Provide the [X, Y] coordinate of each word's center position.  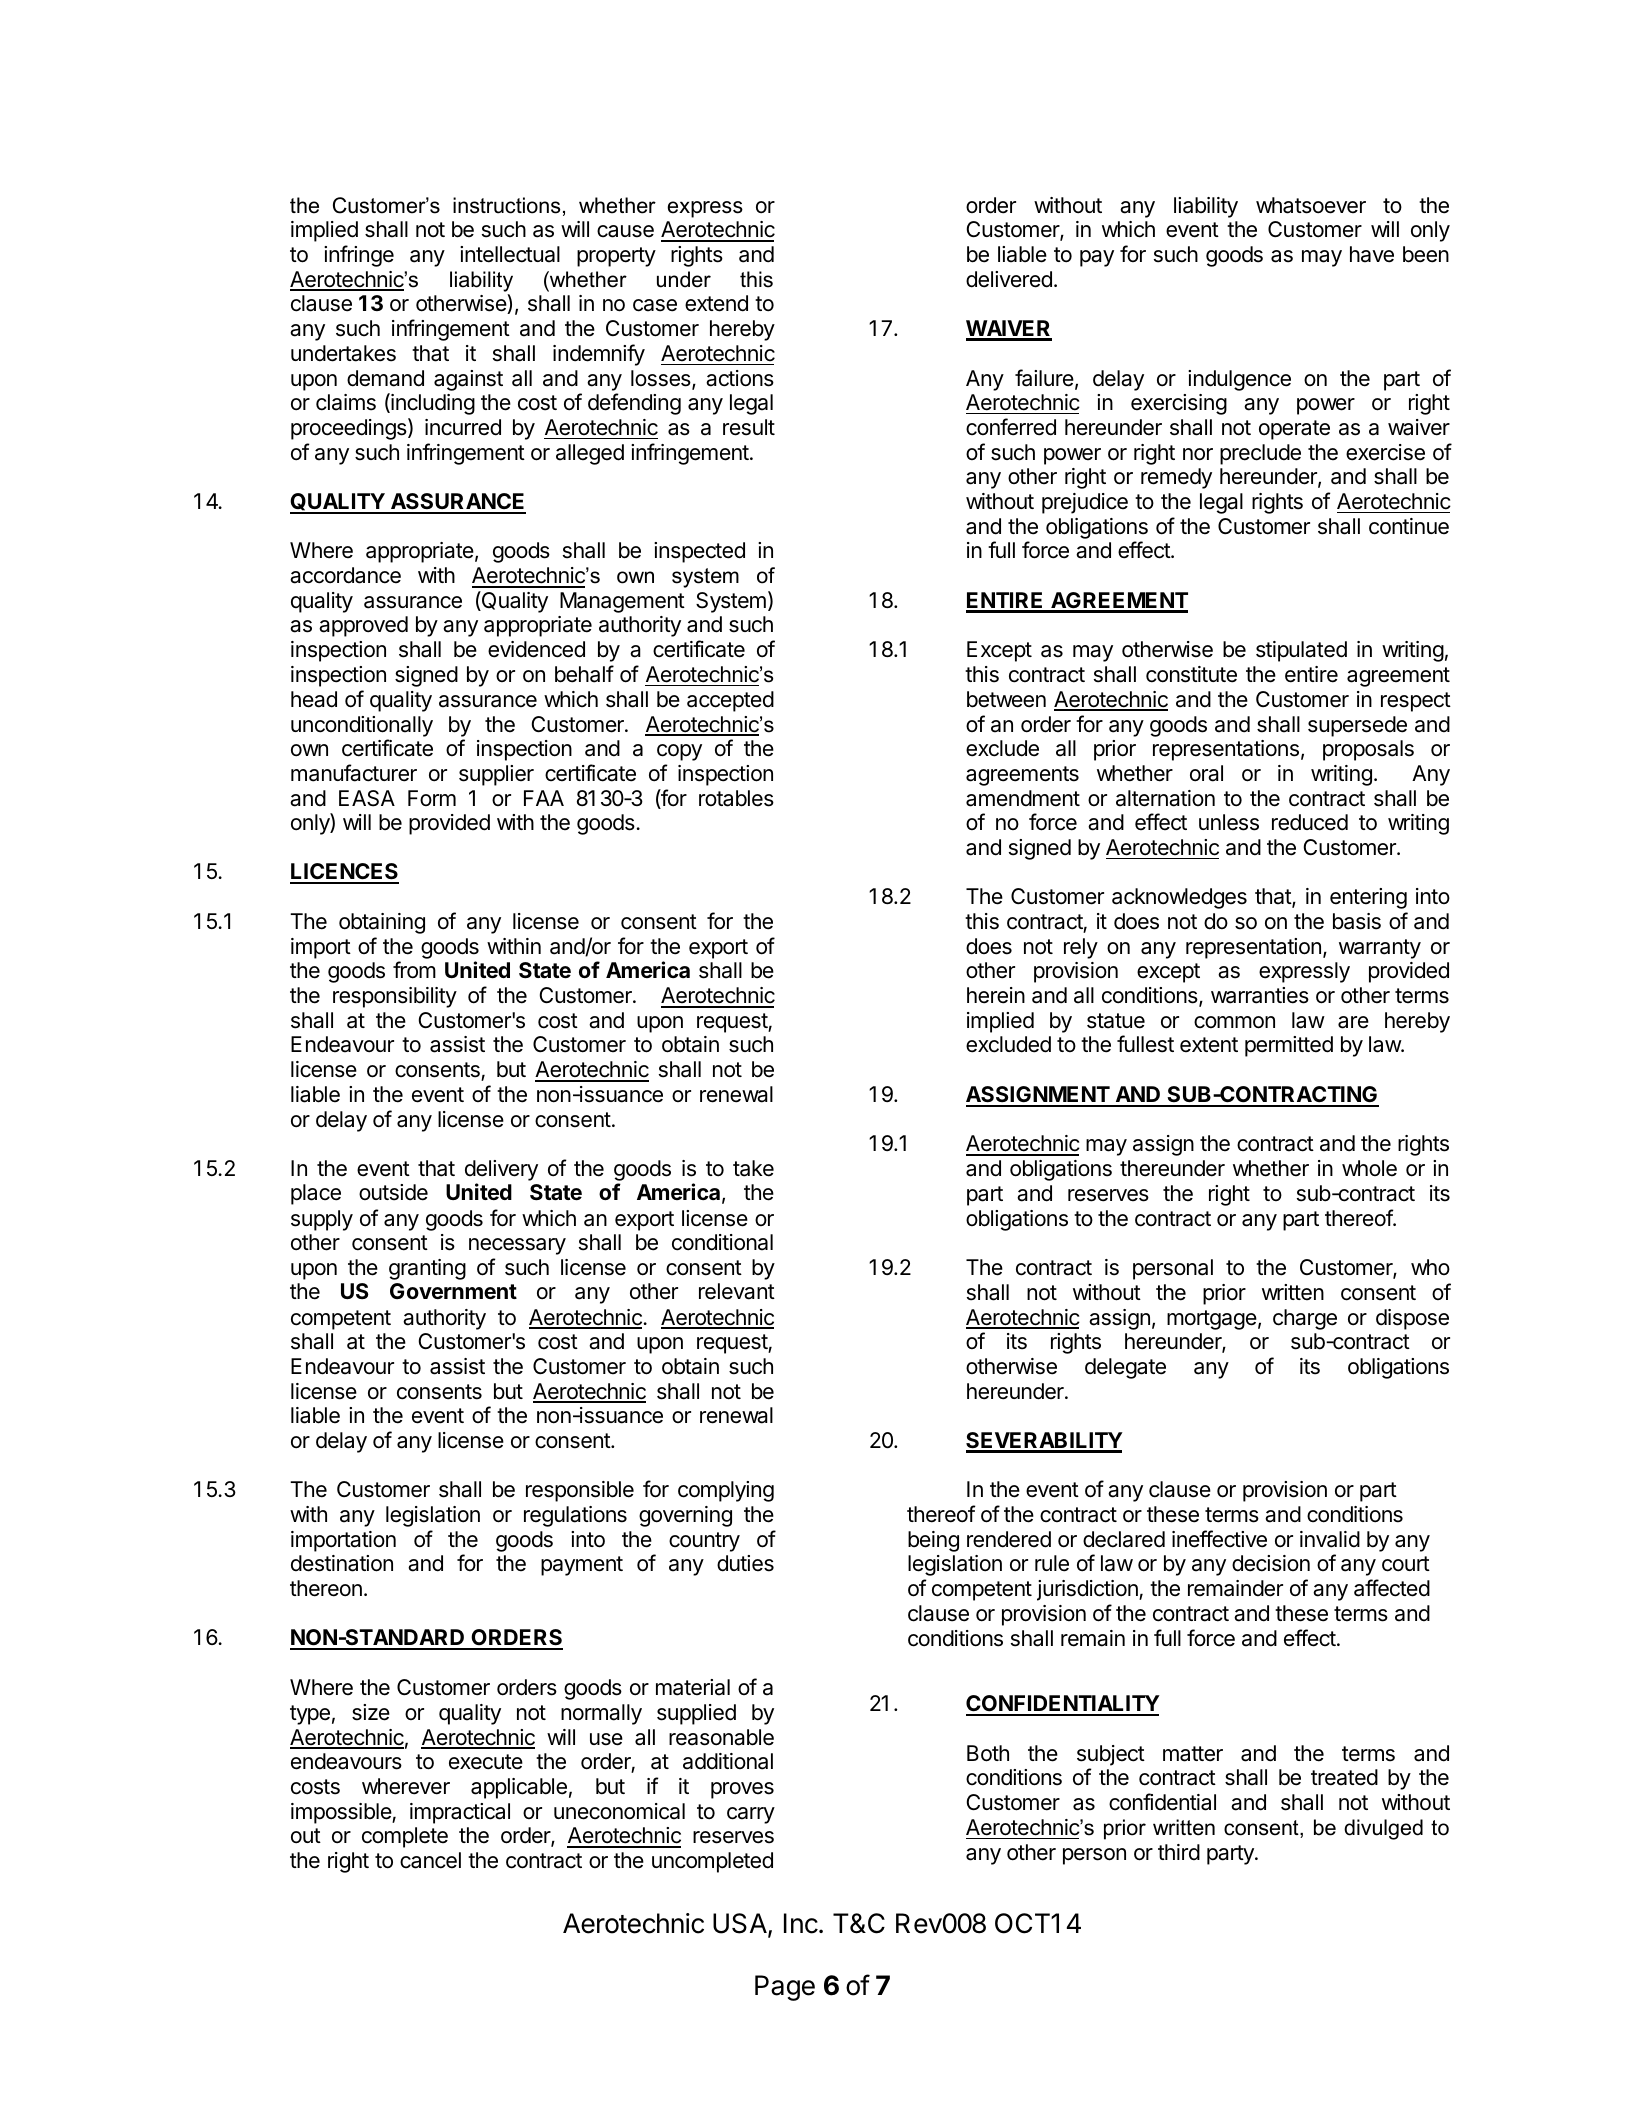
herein [996, 995]
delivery [501, 1172]
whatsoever [1311, 205]
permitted [1289, 1046]
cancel [430, 1860]
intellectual [510, 254]
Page [785, 1988]
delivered [1009, 279]
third [1179, 1852]
